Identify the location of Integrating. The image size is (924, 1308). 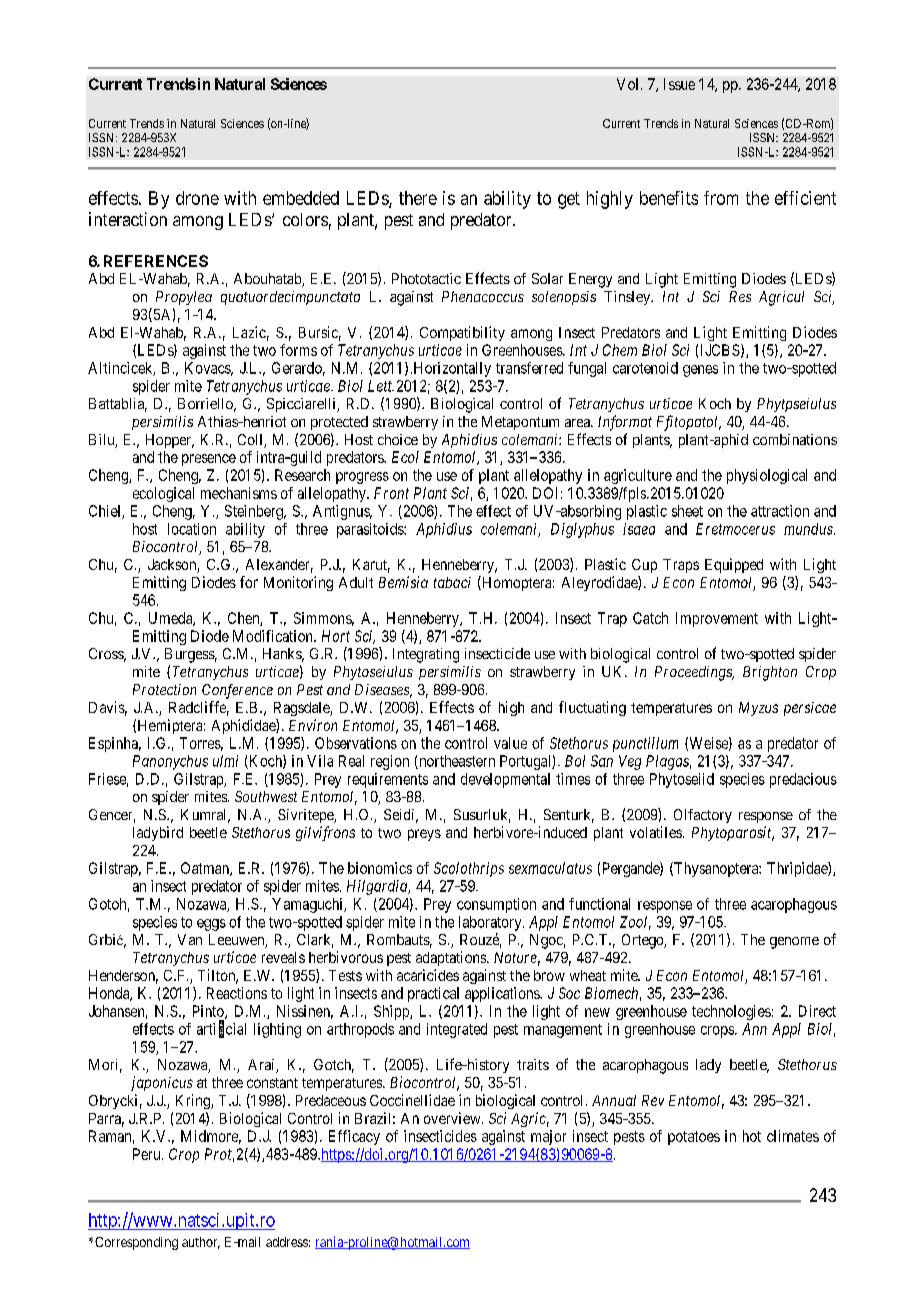
(426, 655).
